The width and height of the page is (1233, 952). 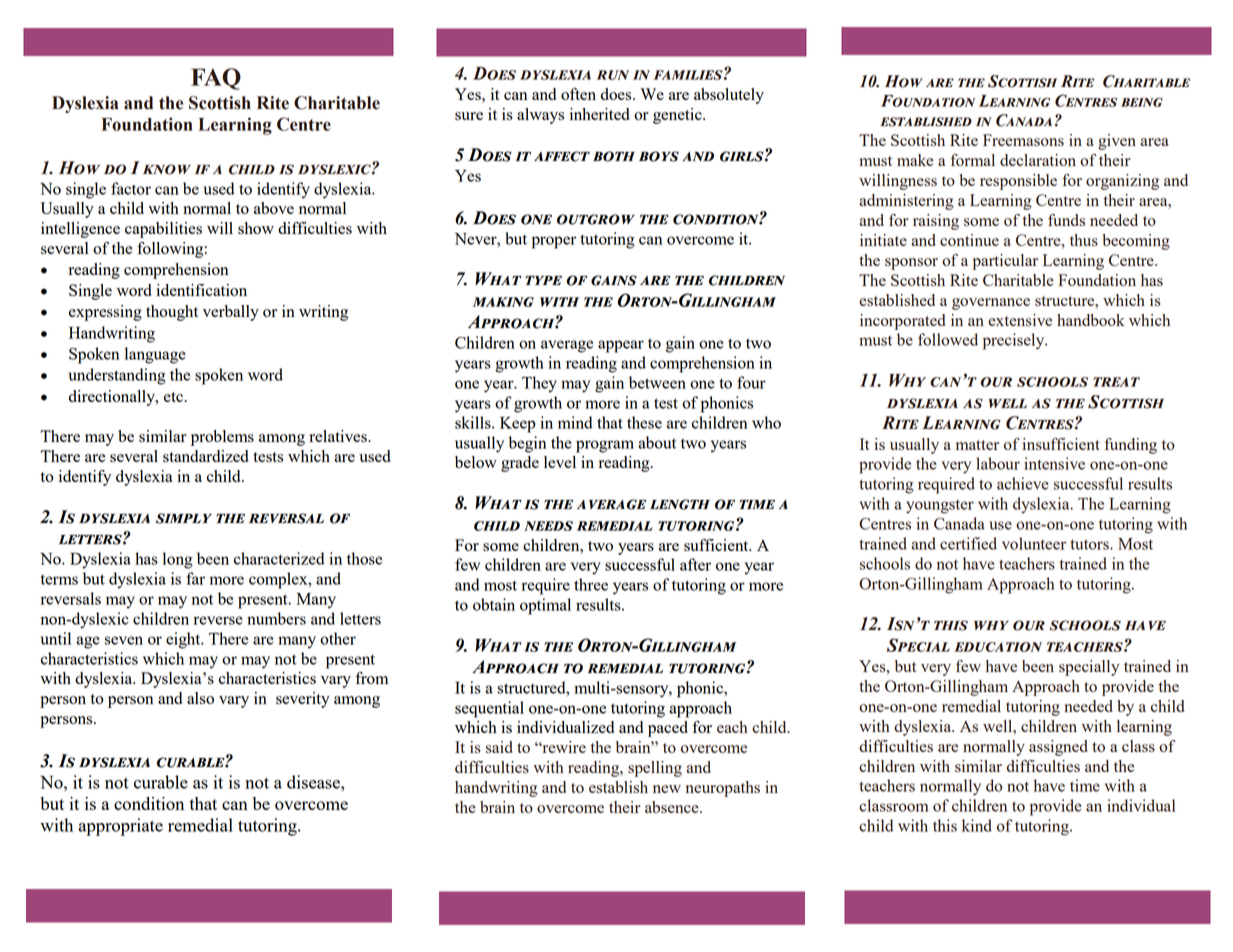 I want to click on appropriate, so click(x=120, y=827).
